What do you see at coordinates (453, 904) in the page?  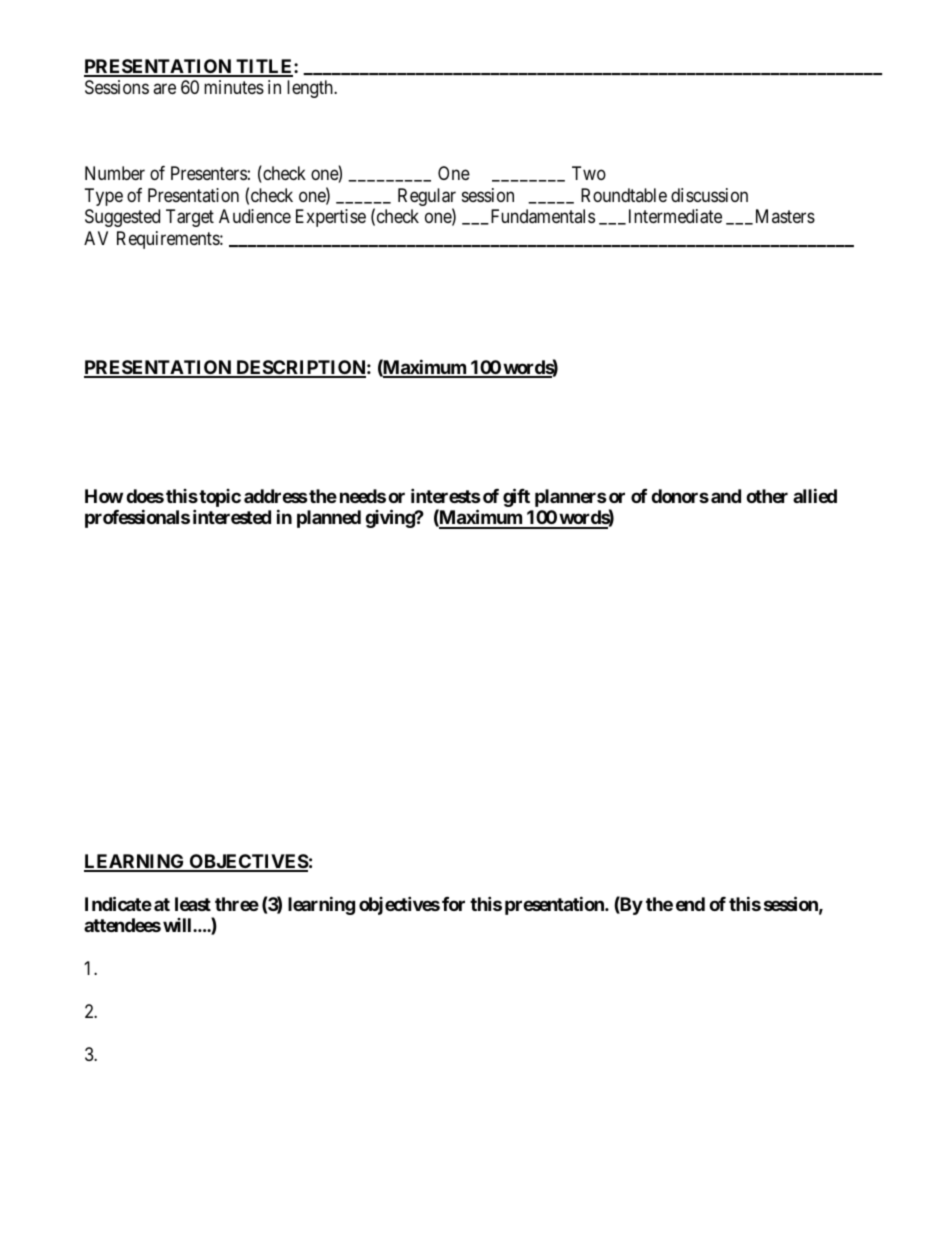 I see `for` at bounding box center [453, 904].
